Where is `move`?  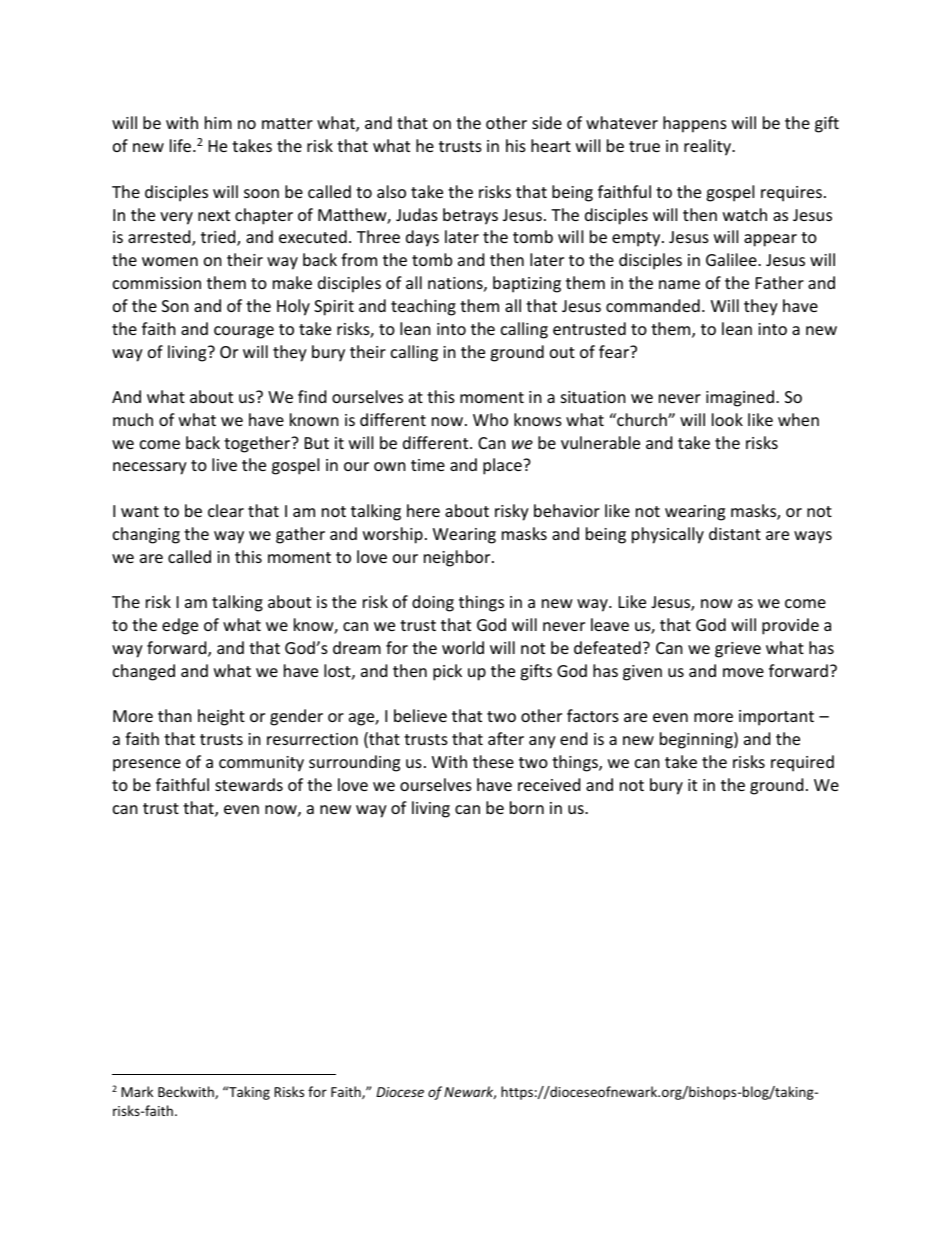 move is located at coordinates (743, 672).
